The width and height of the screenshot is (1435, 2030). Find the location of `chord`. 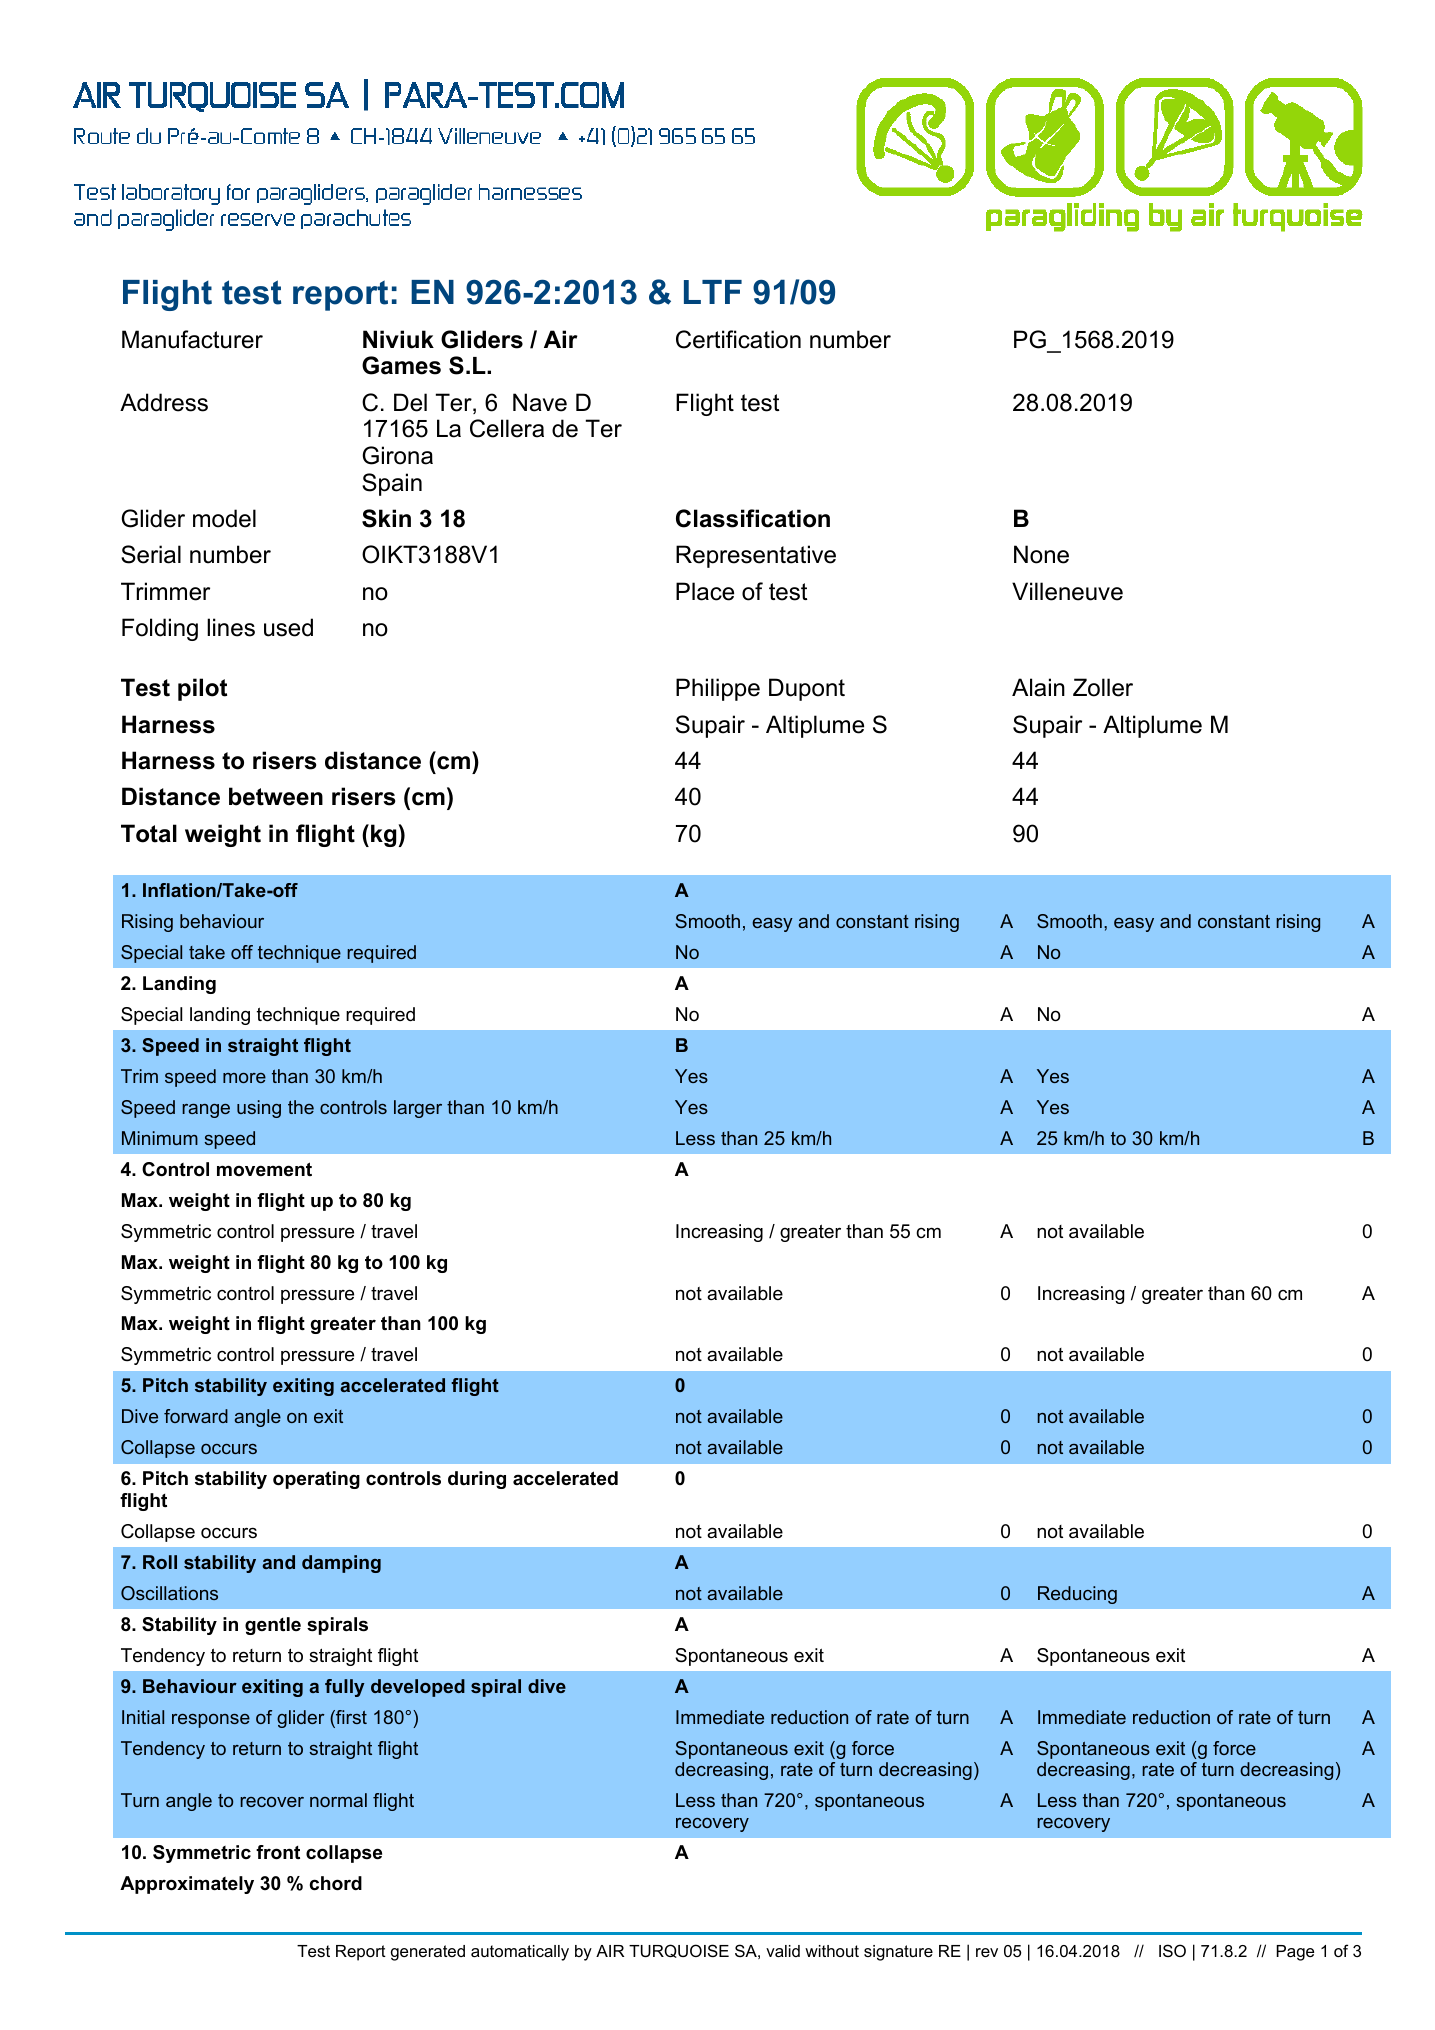

chord is located at coordinates (336, 1883).
